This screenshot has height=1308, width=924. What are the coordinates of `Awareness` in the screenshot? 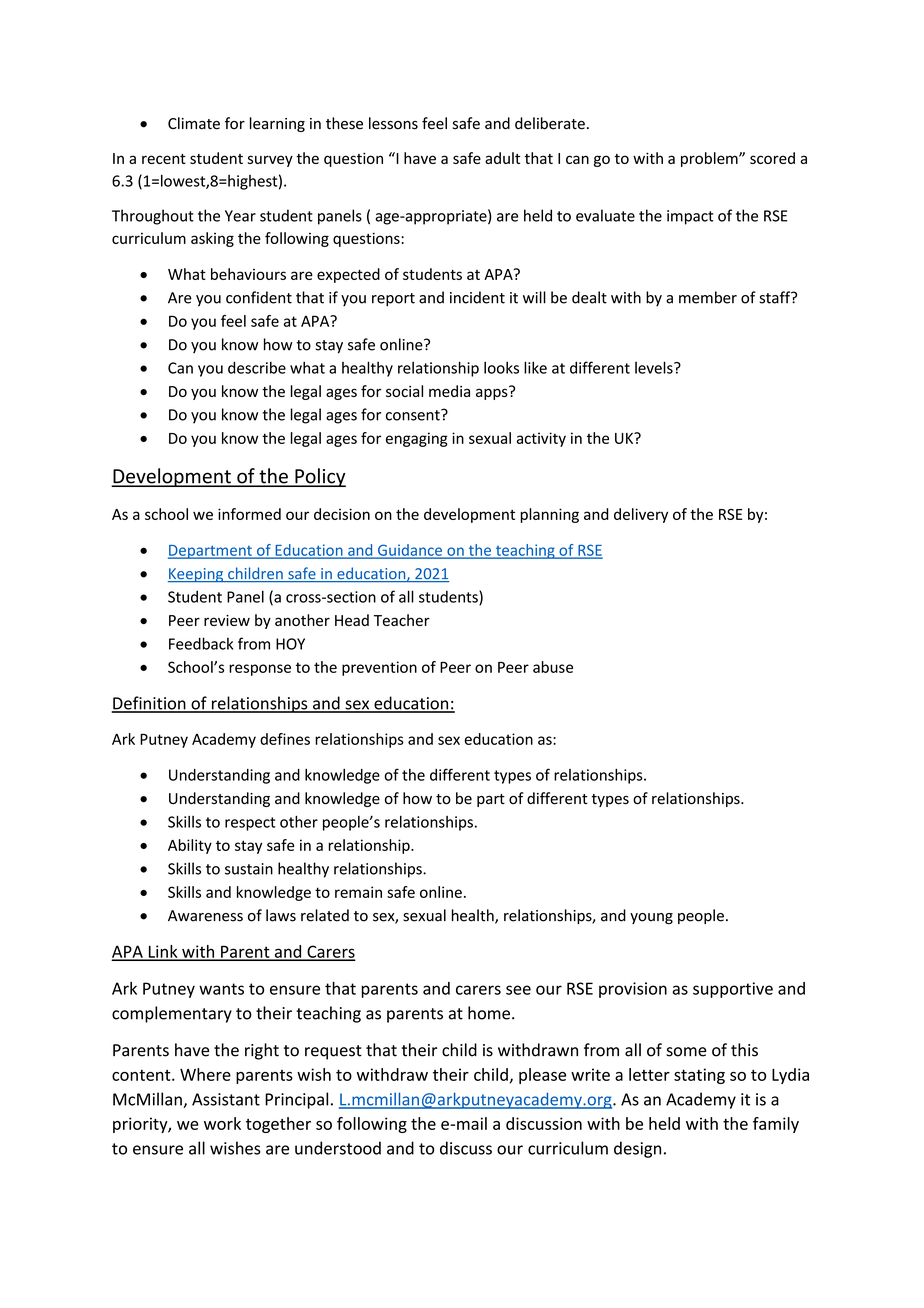 It's located at (205, 916).
